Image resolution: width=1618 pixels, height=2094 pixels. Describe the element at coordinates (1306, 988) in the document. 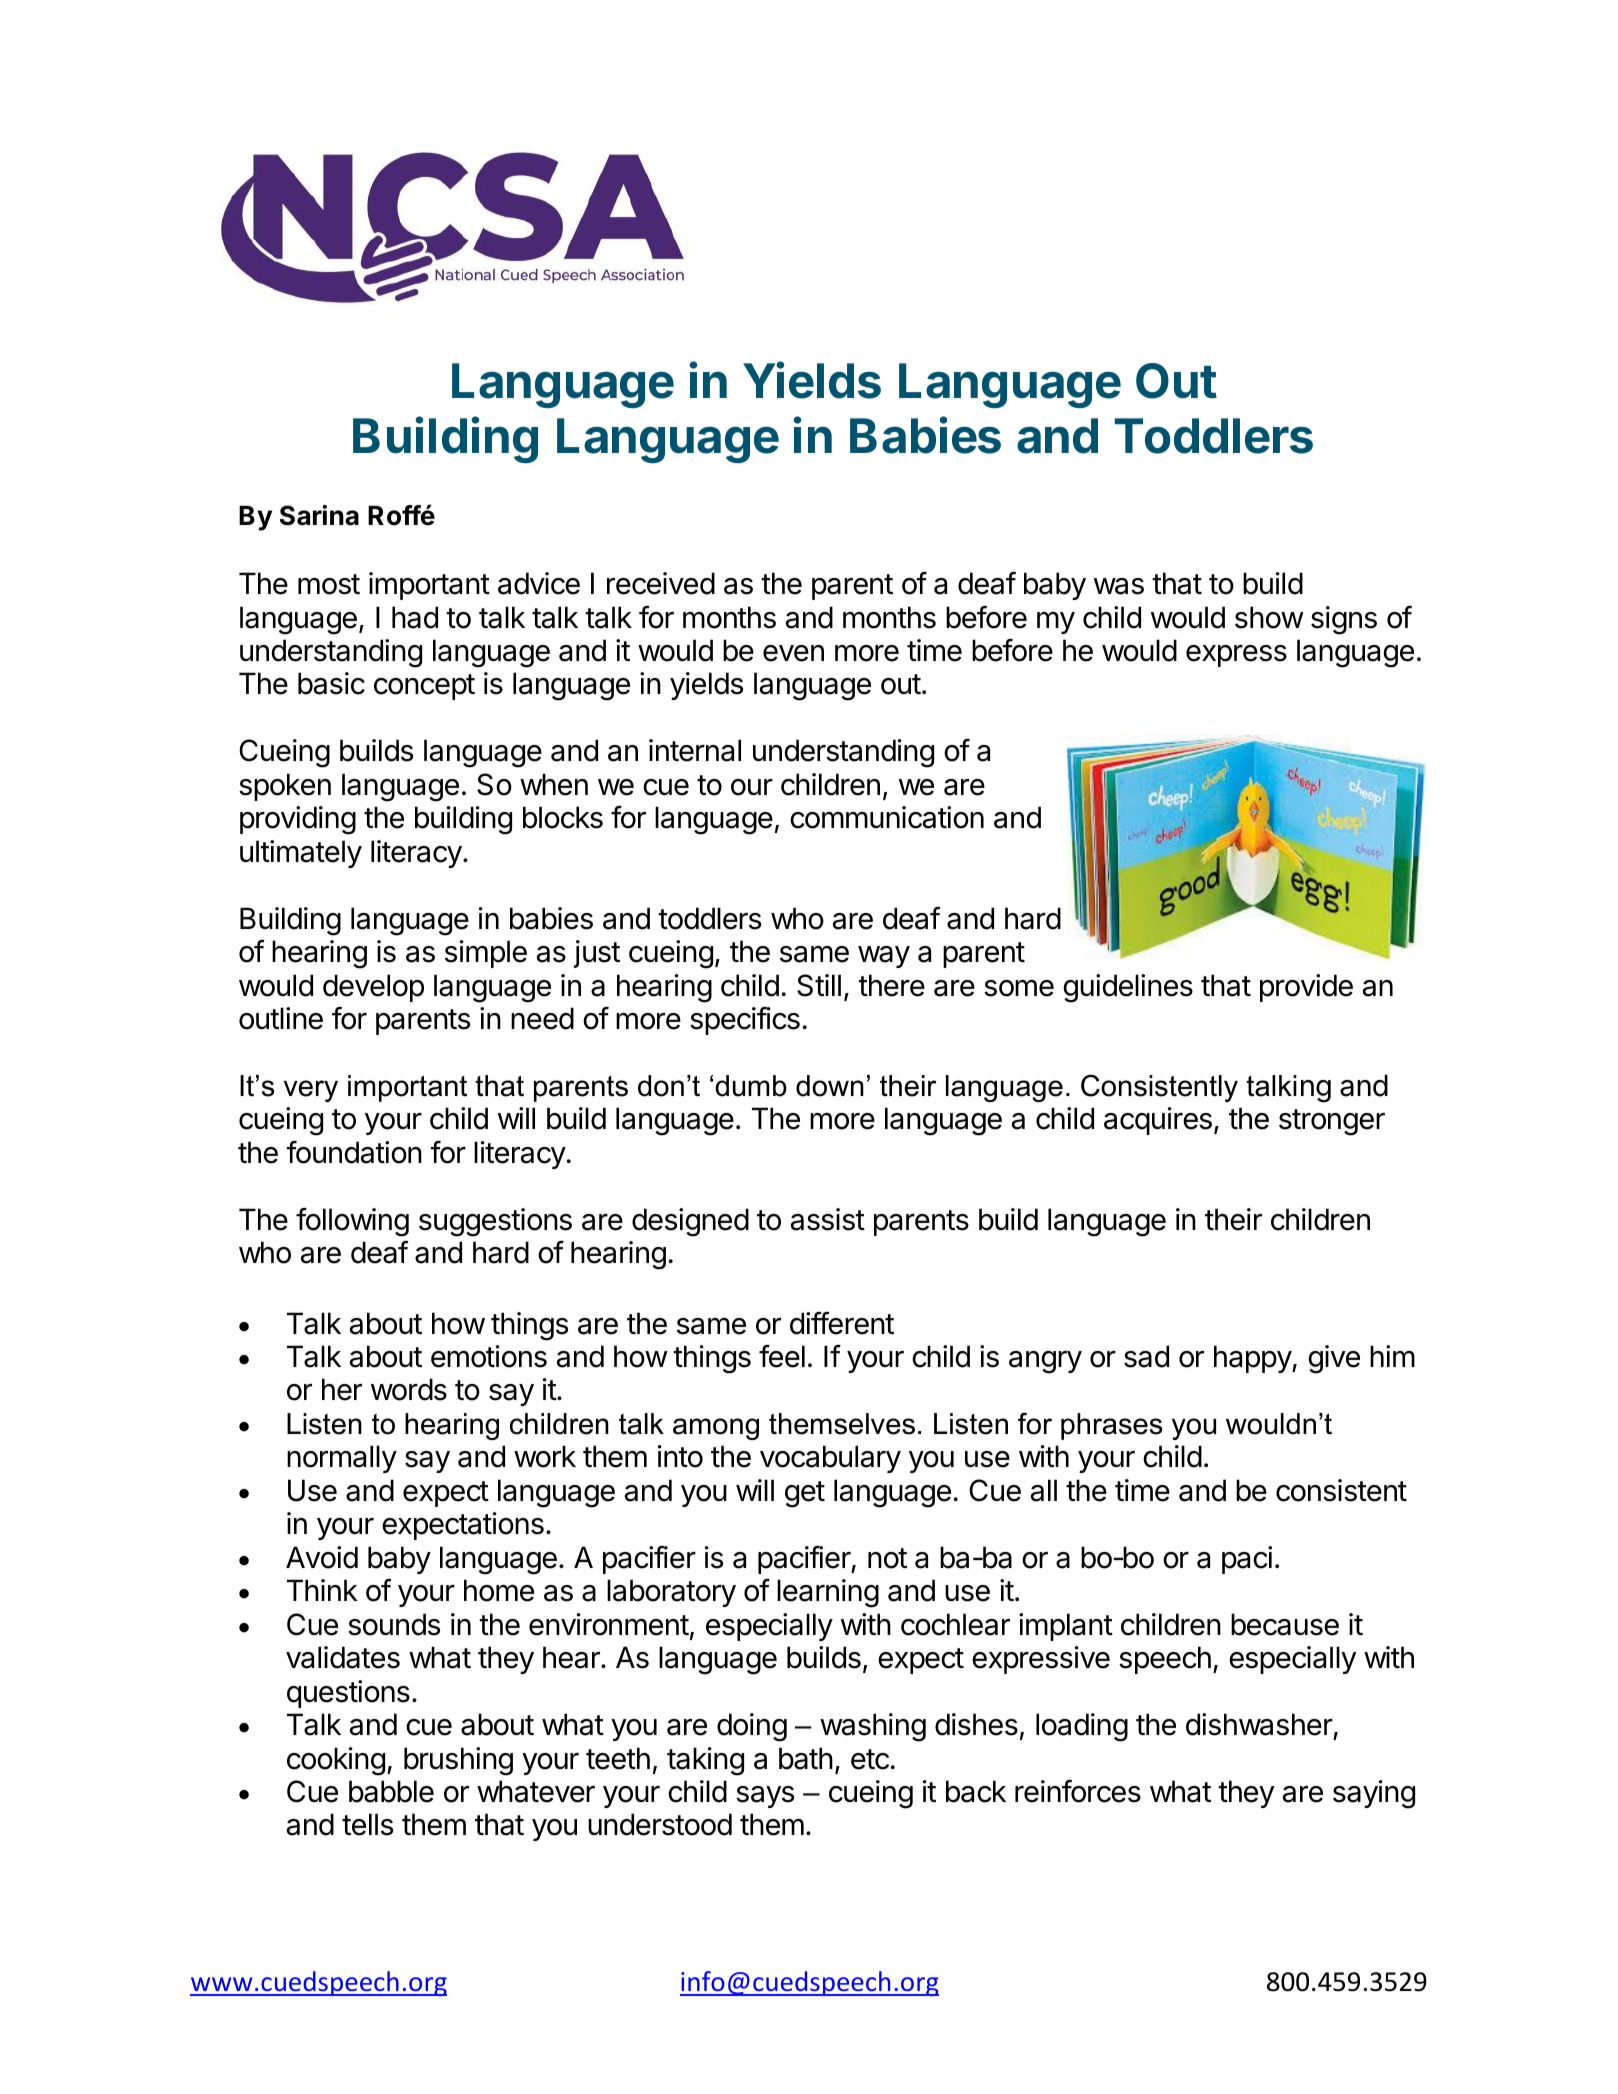

I see `provide` at that location.
